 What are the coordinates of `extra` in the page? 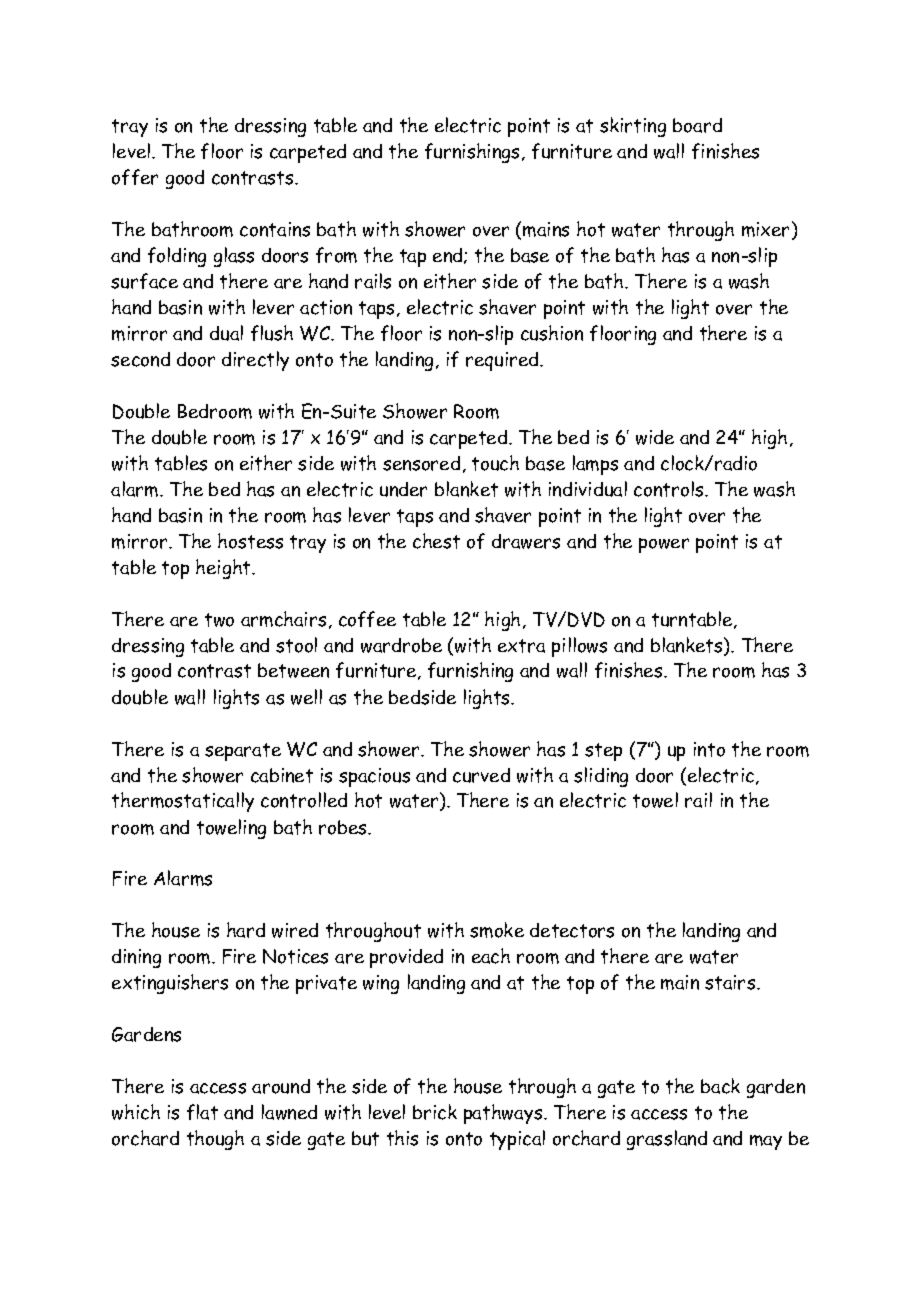 It's located at (521, 646).
